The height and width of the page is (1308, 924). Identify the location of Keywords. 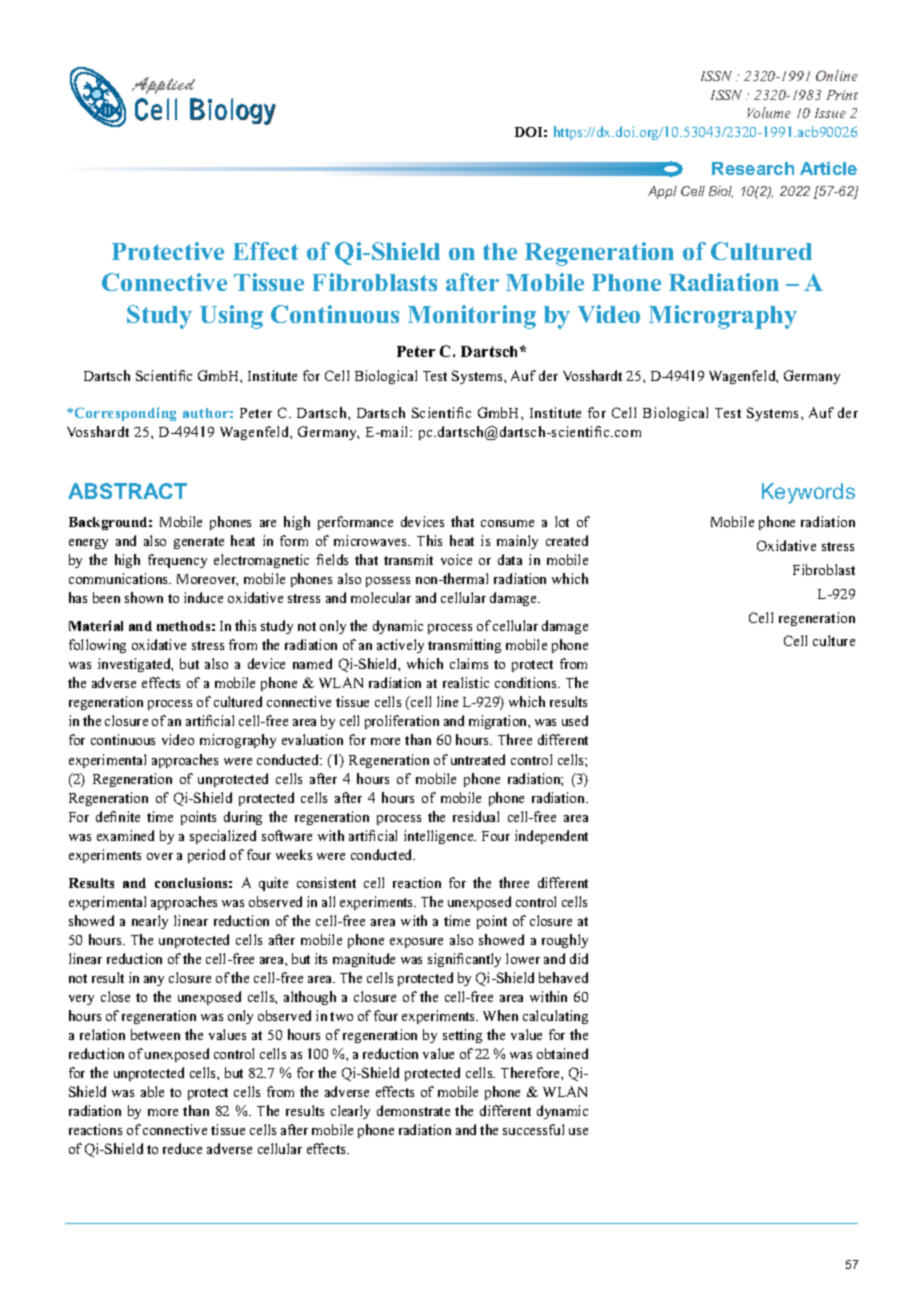
(808, 493).
